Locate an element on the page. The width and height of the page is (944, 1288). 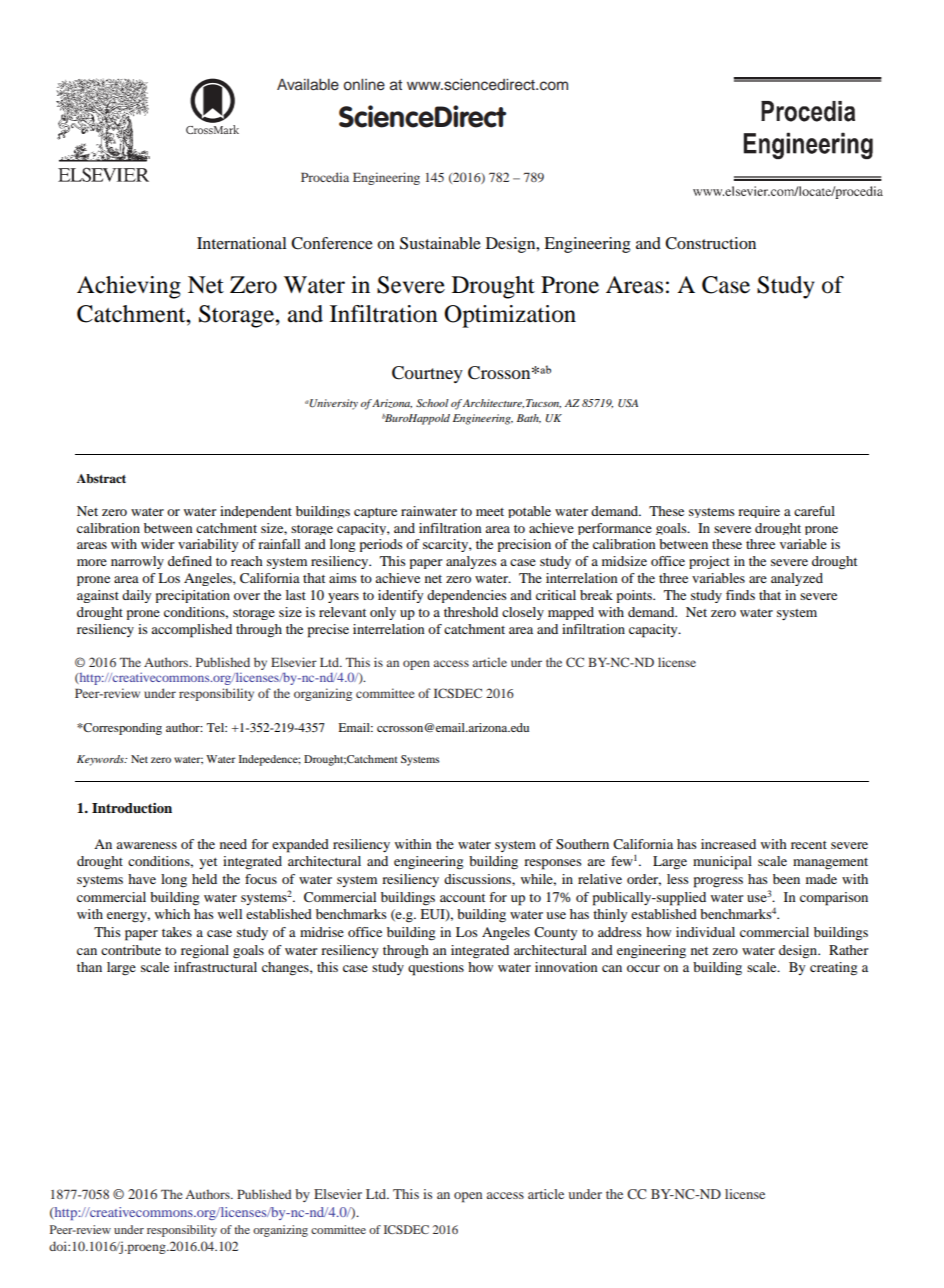
takes is located at coordinates (177, 932).
